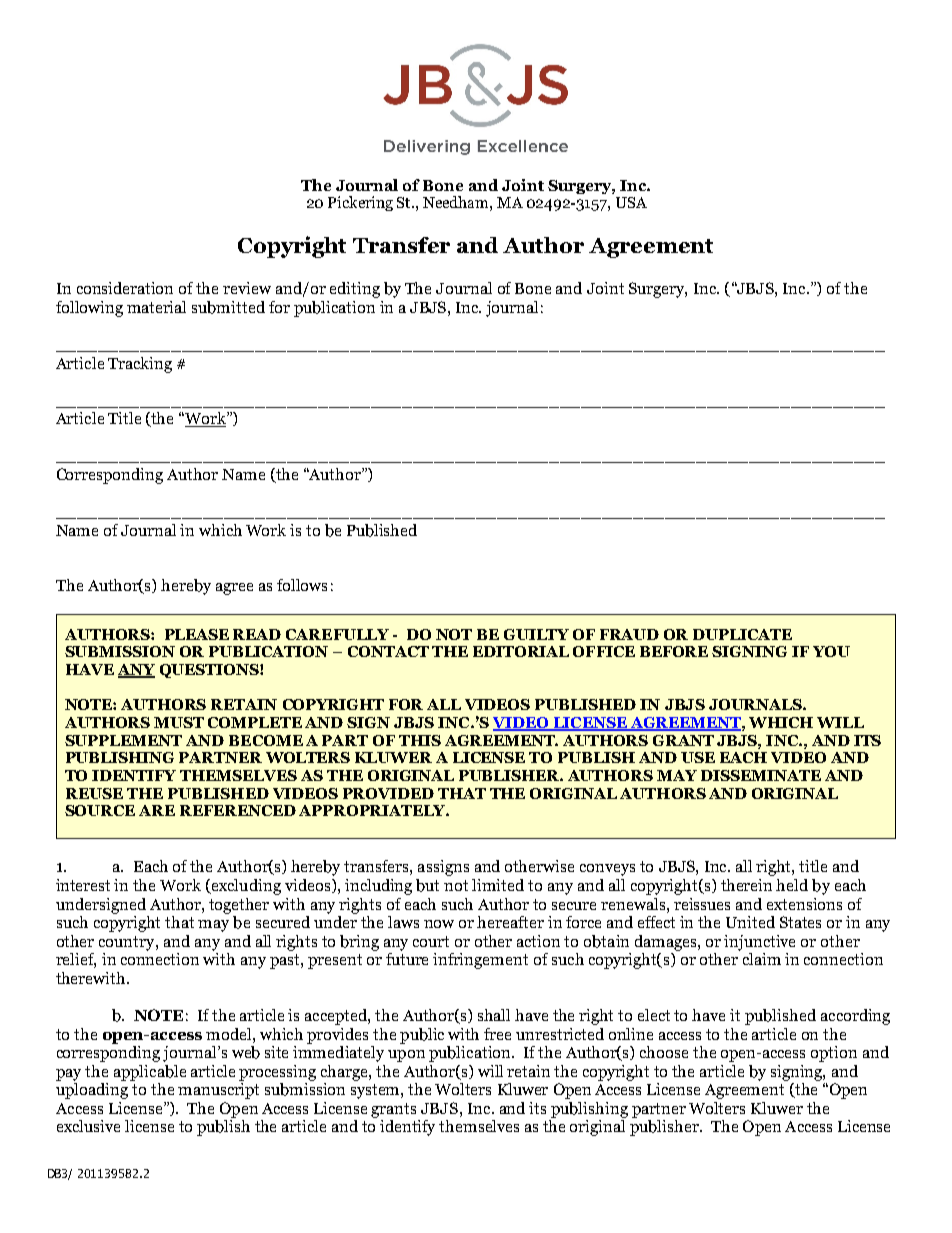 The width and height of the document is (952, 1233). Describe the element at coordinates (125, 288) in the document. I see `consideration` at that location.
